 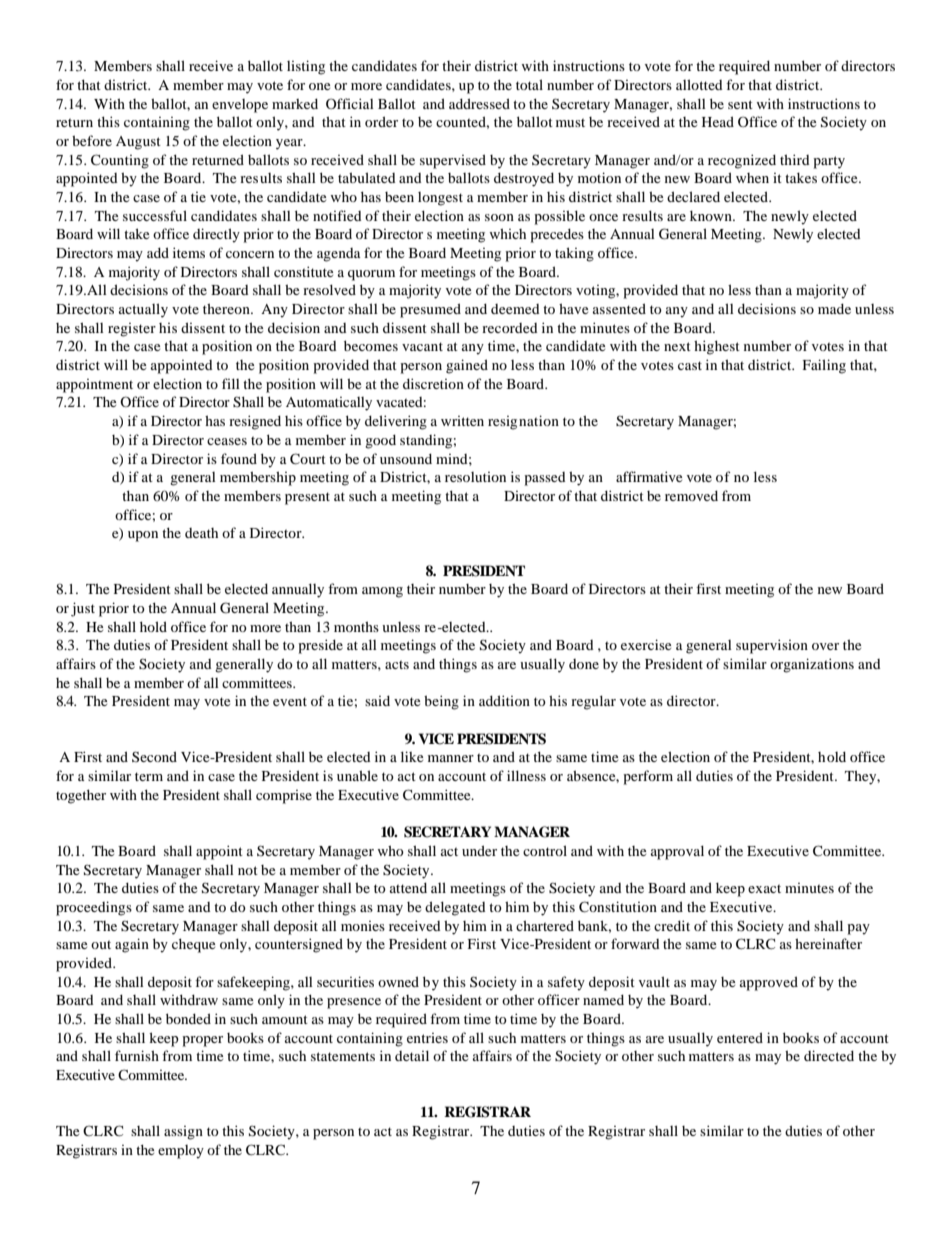 What do you see at coordinates (772, 646) in the page?
I see `supervision` at bounding box center [772, 646].
